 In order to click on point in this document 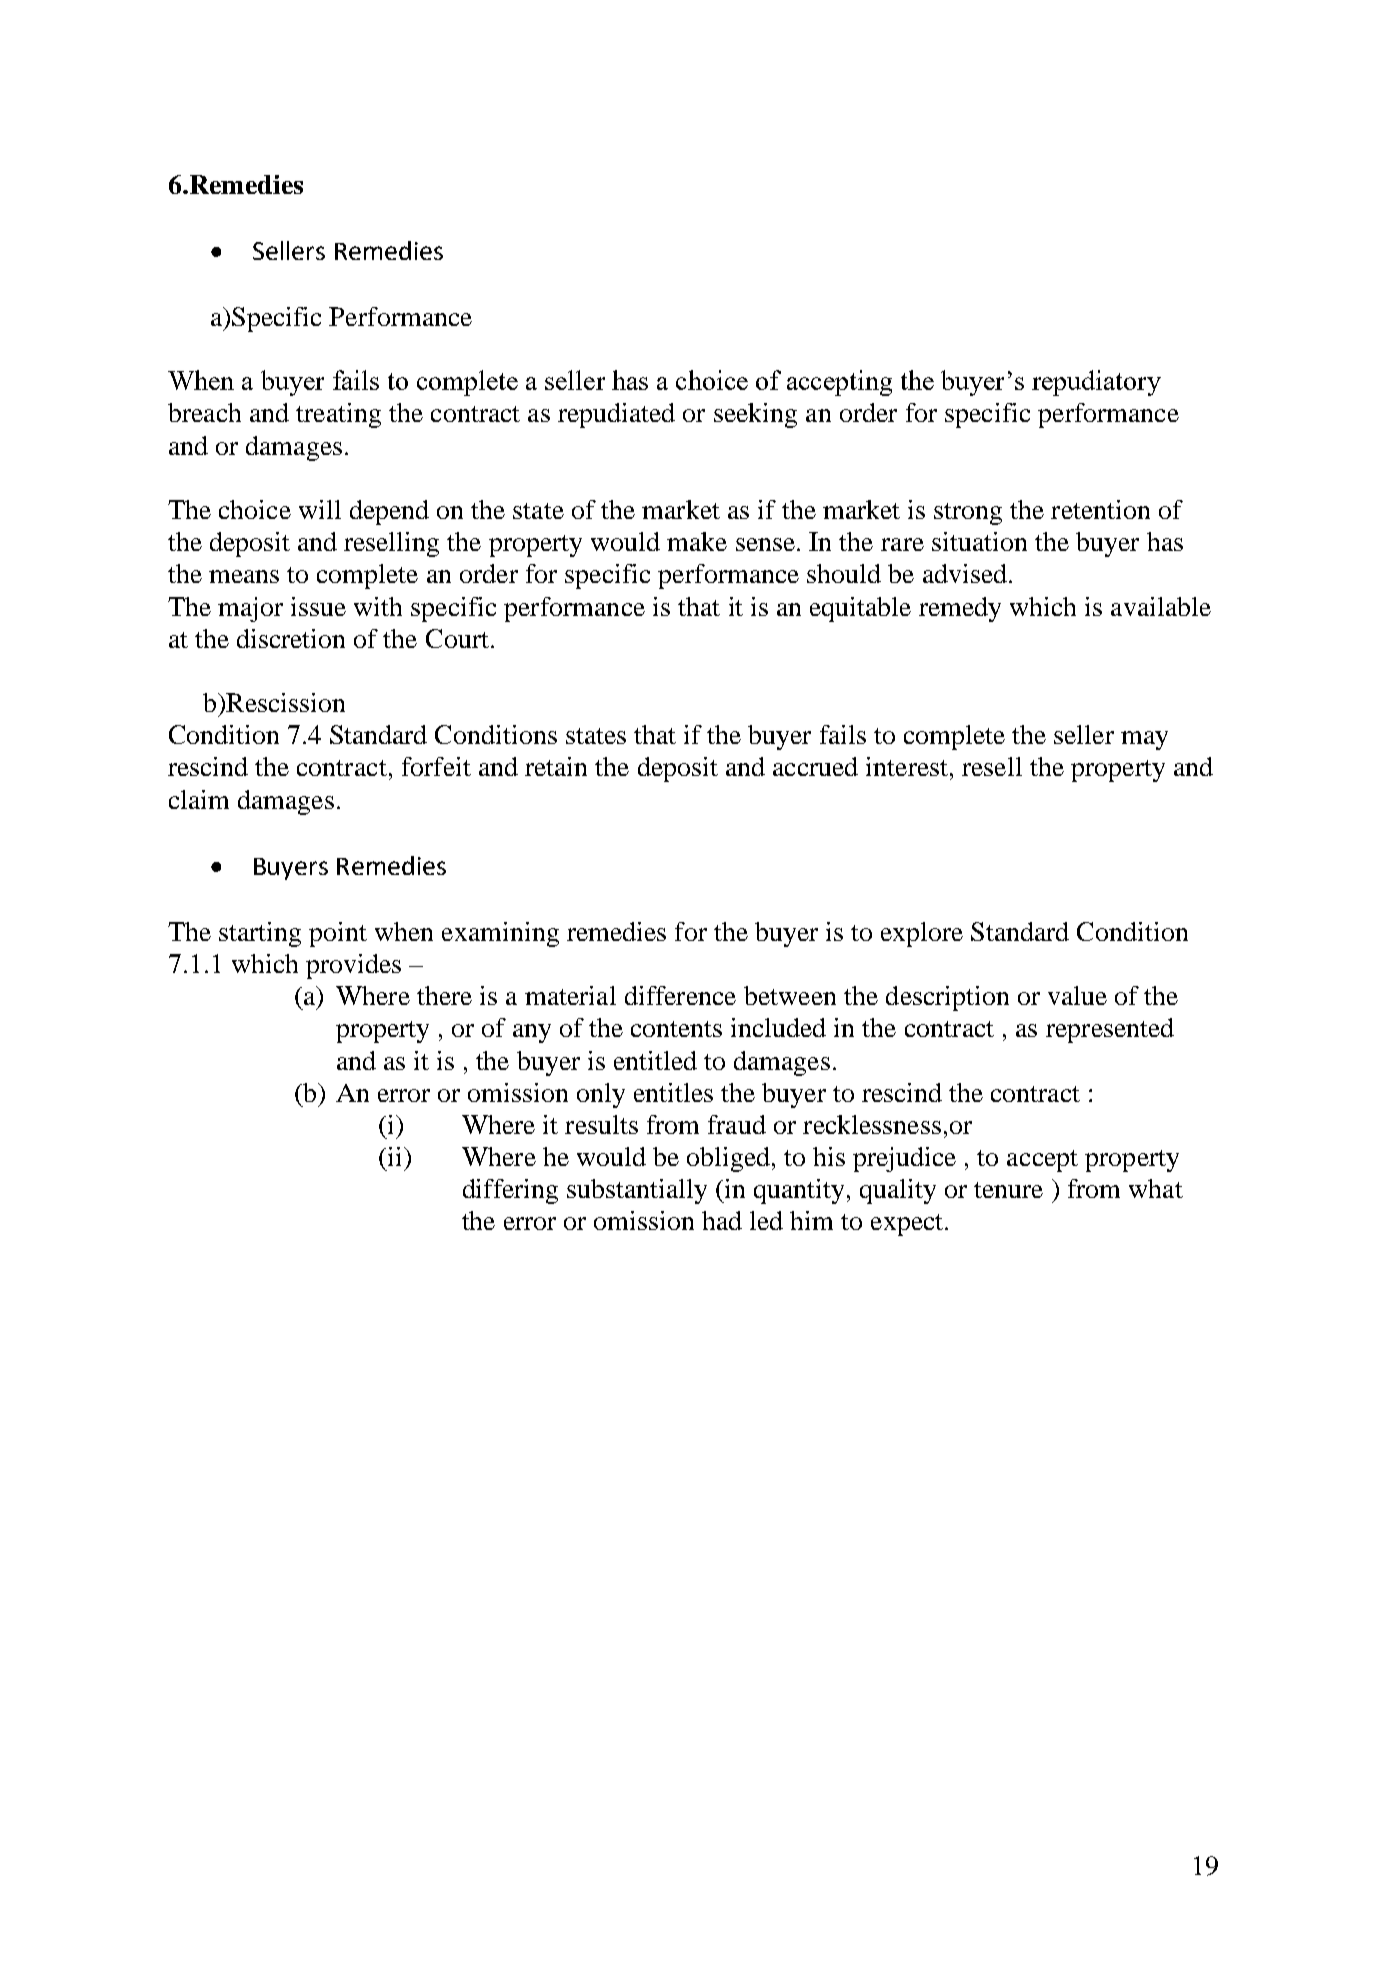, I will do `click(338, 934)`.
